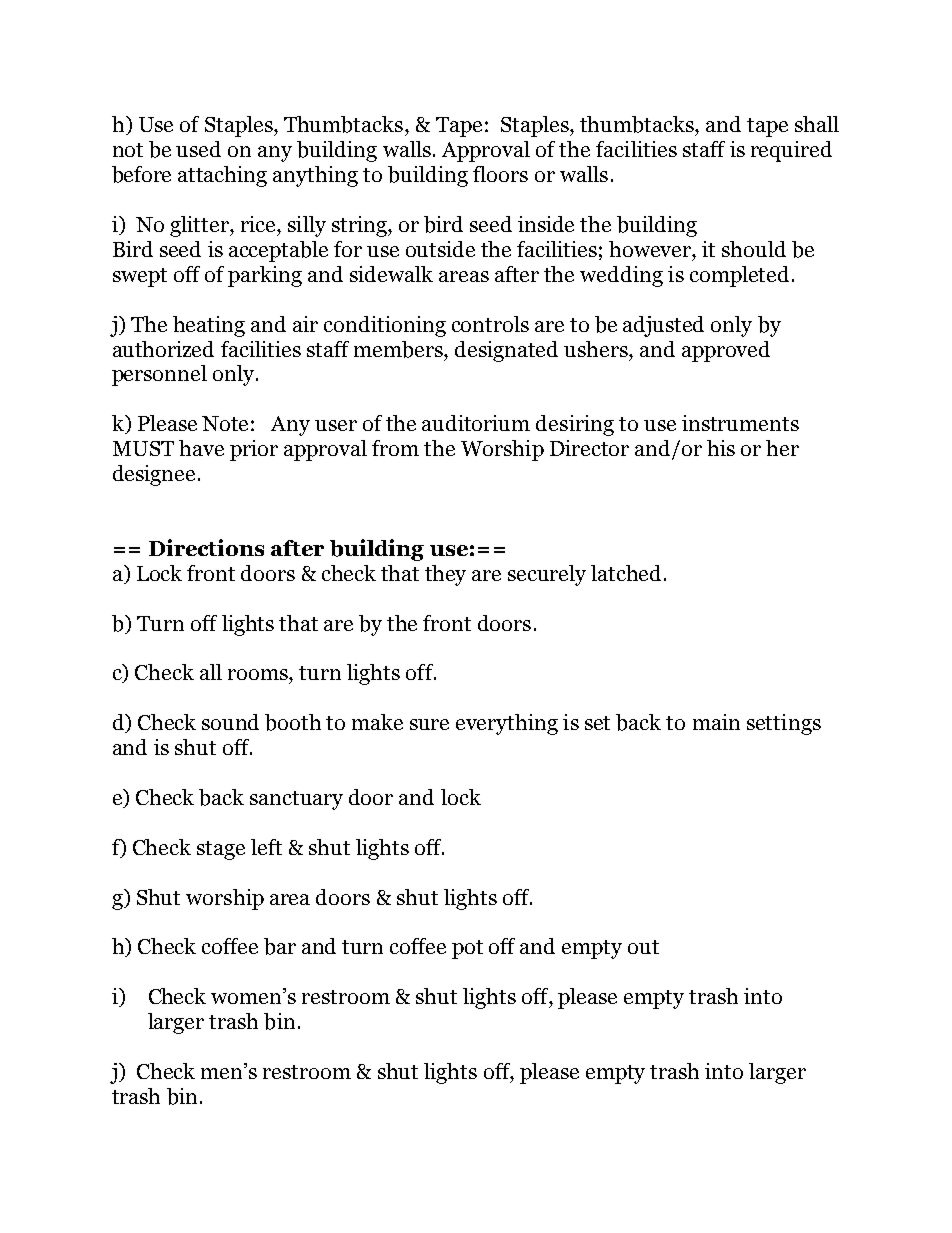  Describe the element at coordinates (467, 949) in the screenshot. I see `pot` at that location.
